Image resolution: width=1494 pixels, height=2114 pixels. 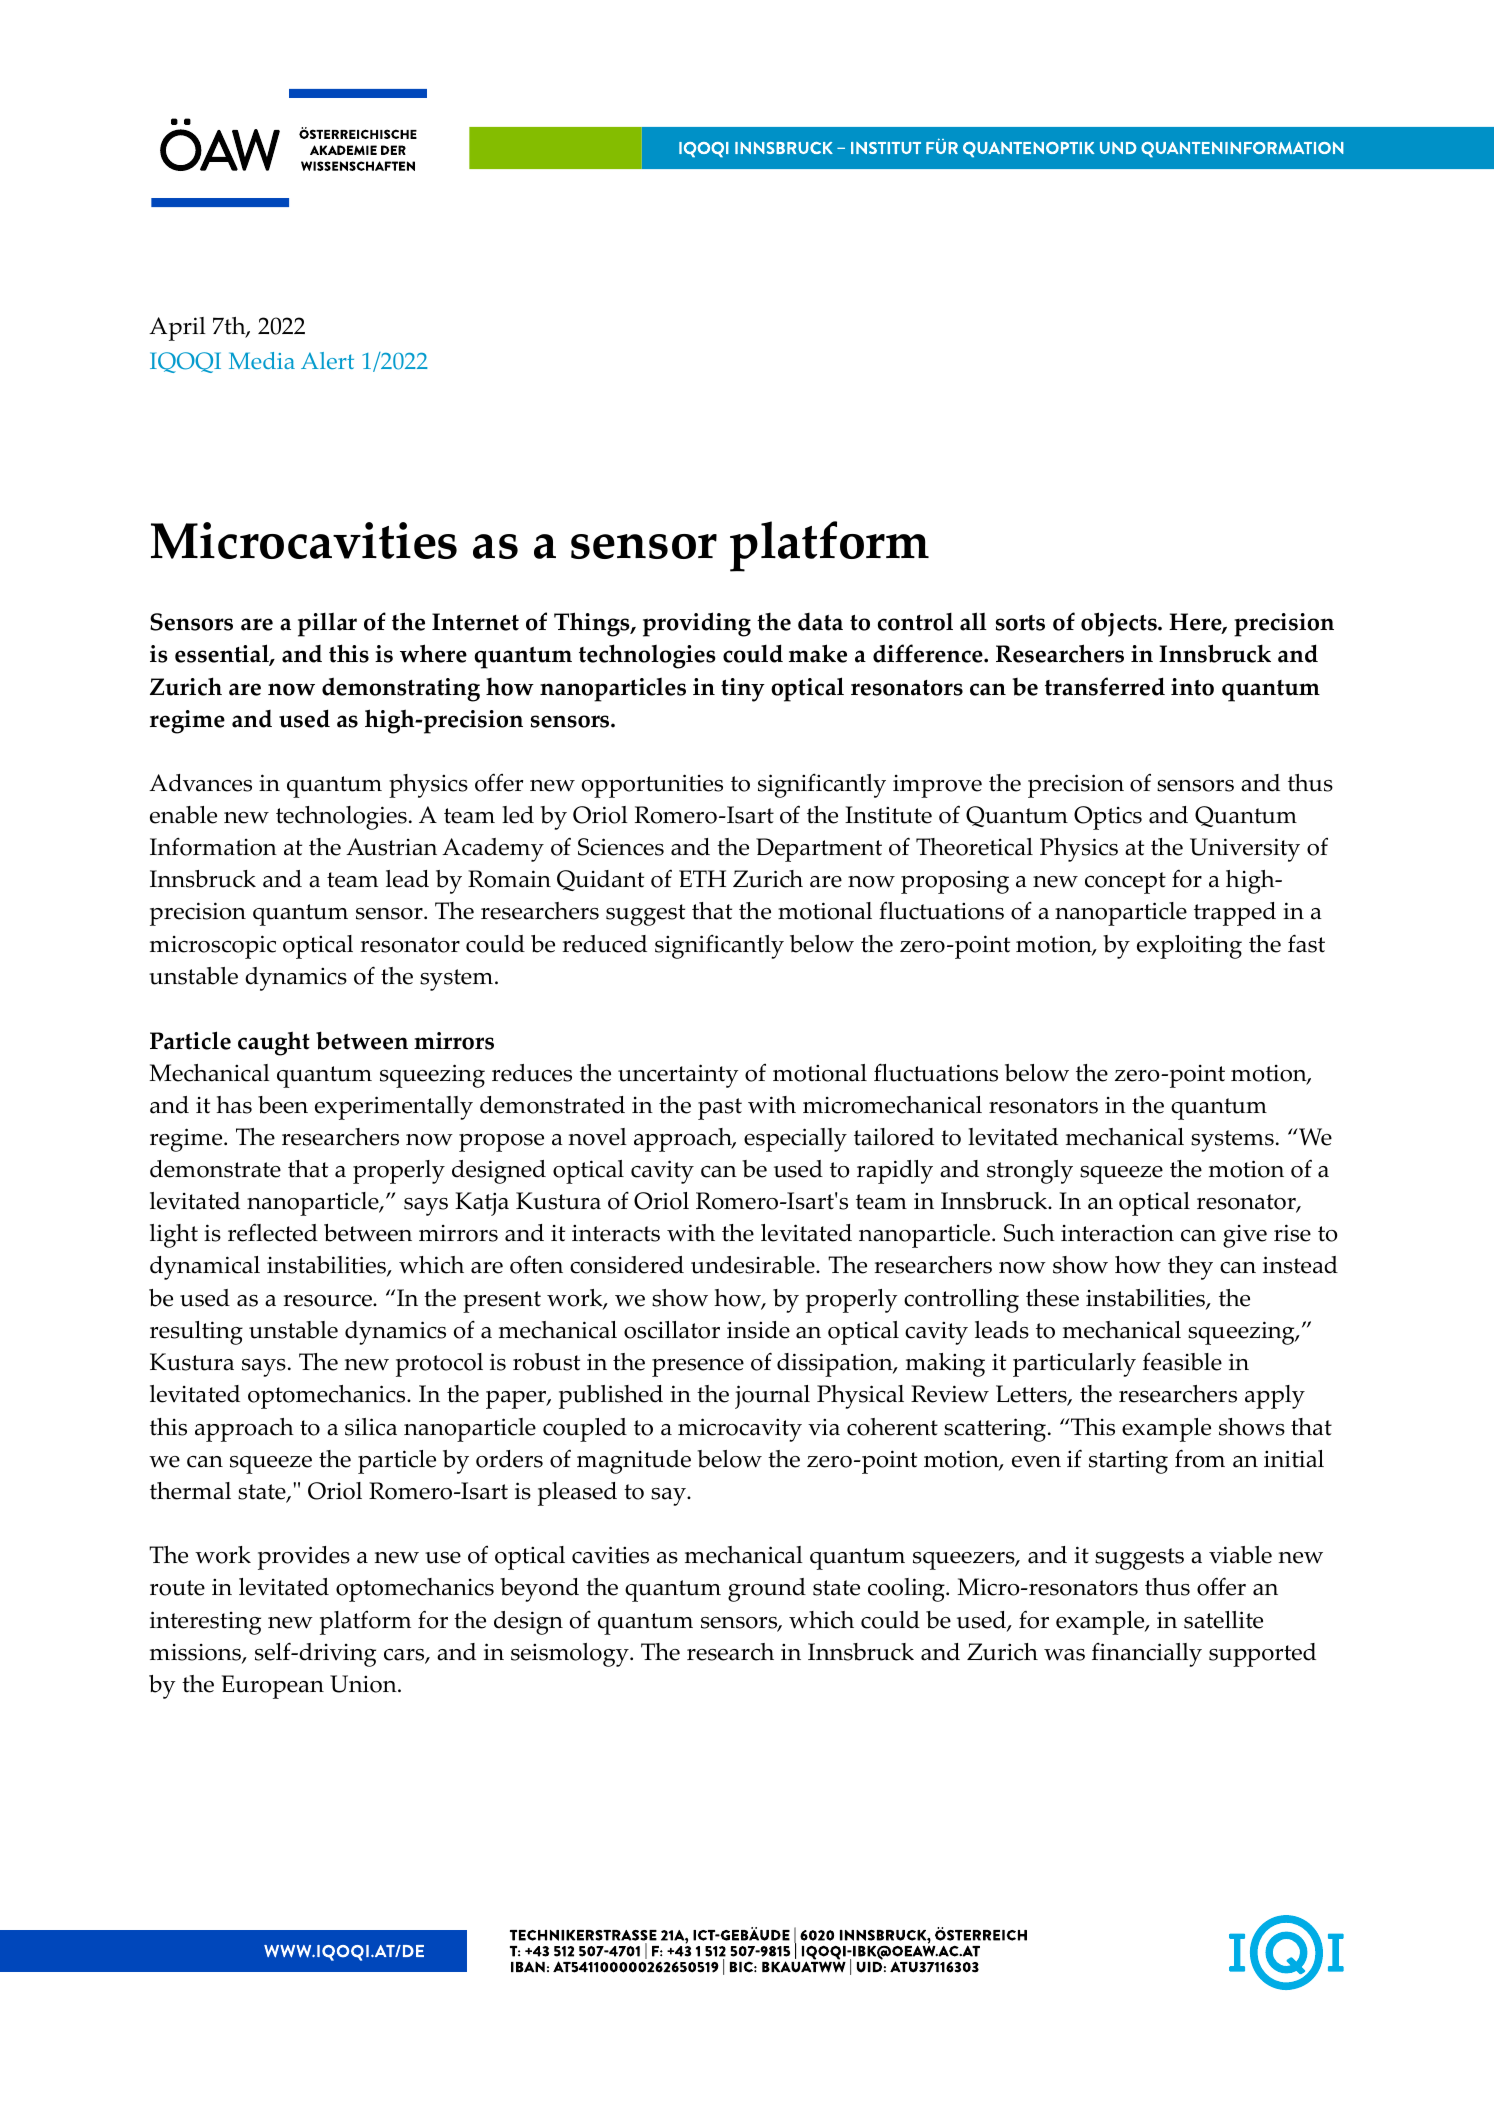 I want to click on Advances, so click(x=200, y=783).
